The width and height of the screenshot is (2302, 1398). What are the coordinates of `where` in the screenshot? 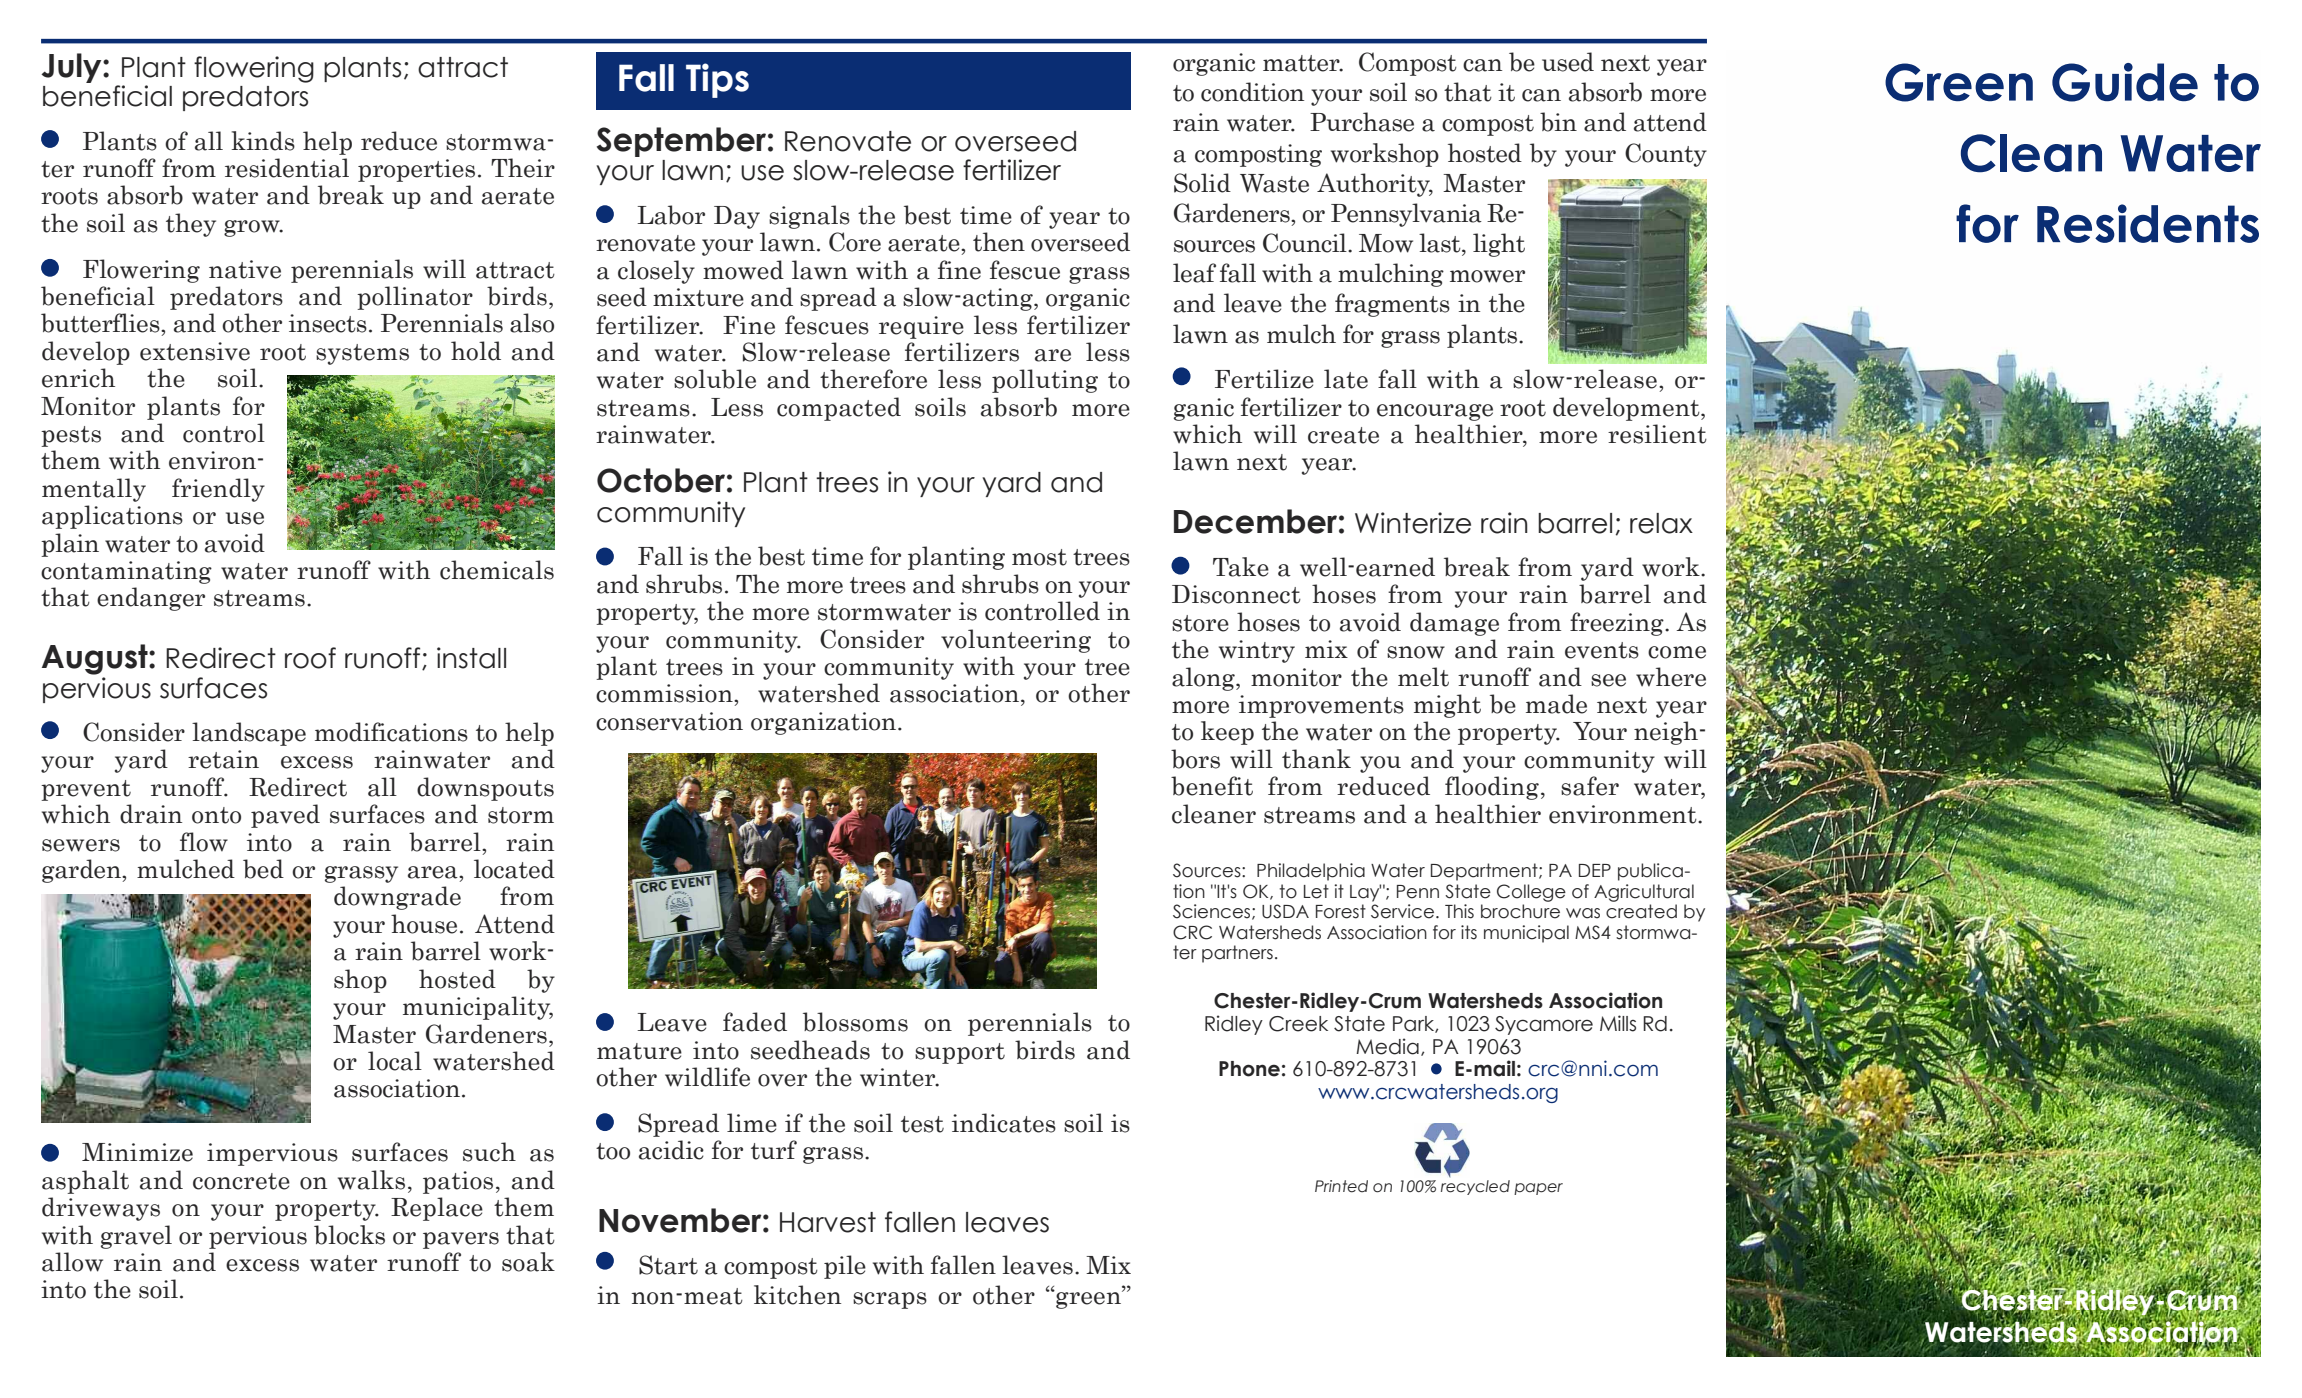 It's located at (1671, 677).
